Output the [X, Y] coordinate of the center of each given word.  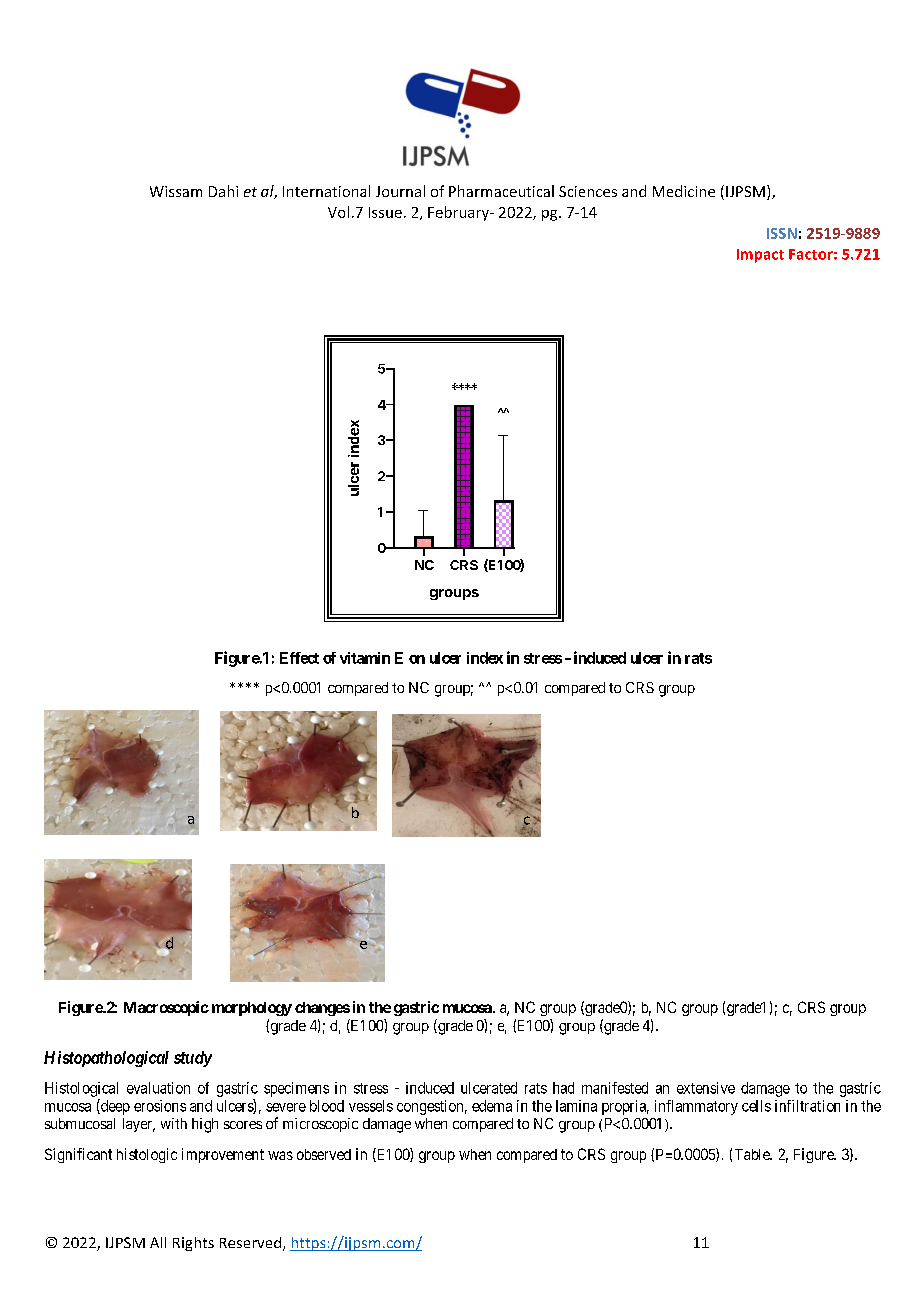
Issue [385, 212]
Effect [299, 658]
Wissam [176, 191]
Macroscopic [166, 1008]
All [158, 1242]
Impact [760, 256]
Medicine [684, 191]
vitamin [365, 658]
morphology [252, 1009]
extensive [706, 1088]
